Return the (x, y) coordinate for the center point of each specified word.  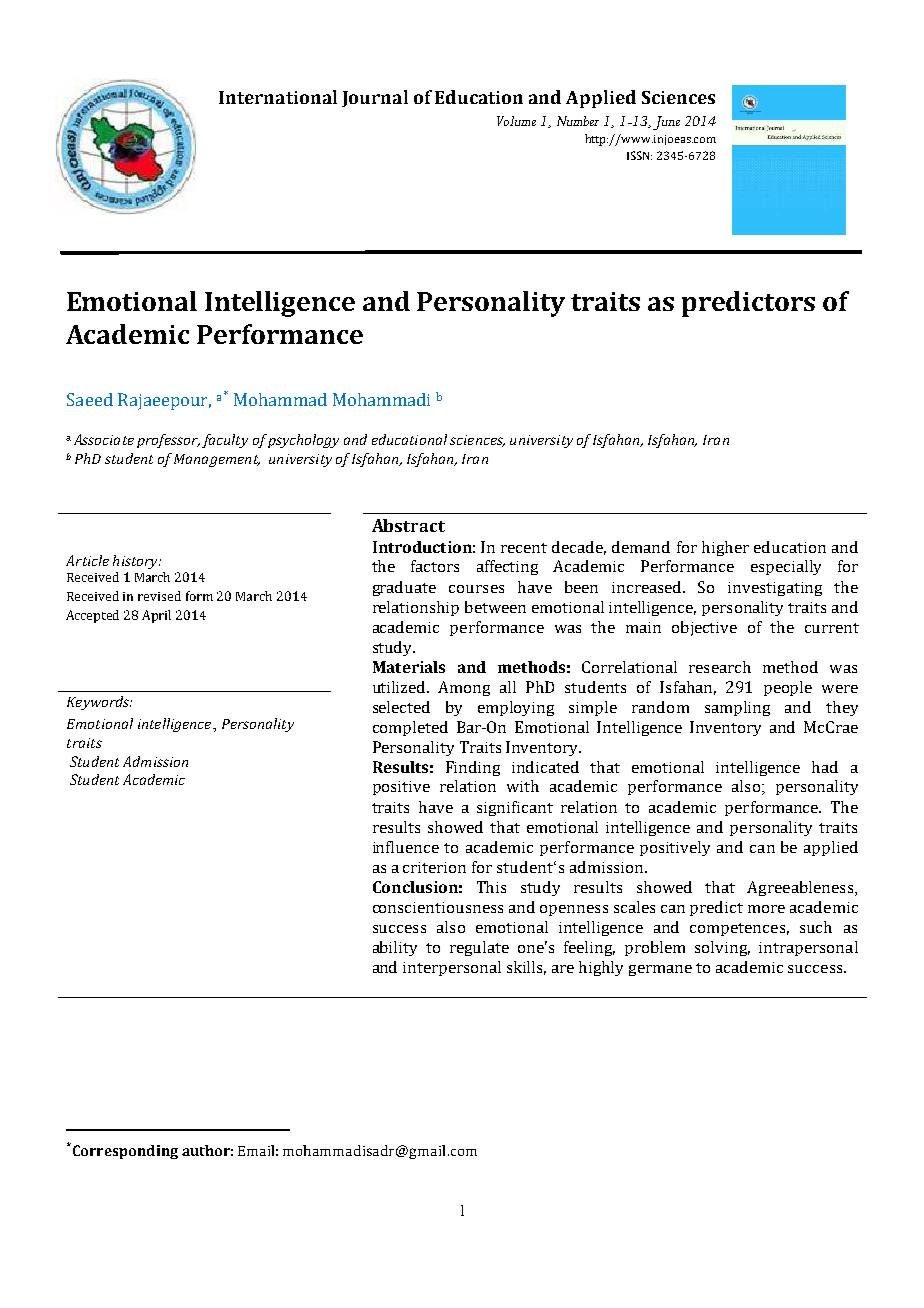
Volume (516, 121)
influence (406, 847)
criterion (434, 867)
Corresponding (124, 1151)
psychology (303, 441)
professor (168, 441)
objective (704, 628)
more (766, 909)
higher (725, 548)
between (495, 607)
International (278, 97)
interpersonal (452, 968)
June (666, 123)
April (156, 616)
